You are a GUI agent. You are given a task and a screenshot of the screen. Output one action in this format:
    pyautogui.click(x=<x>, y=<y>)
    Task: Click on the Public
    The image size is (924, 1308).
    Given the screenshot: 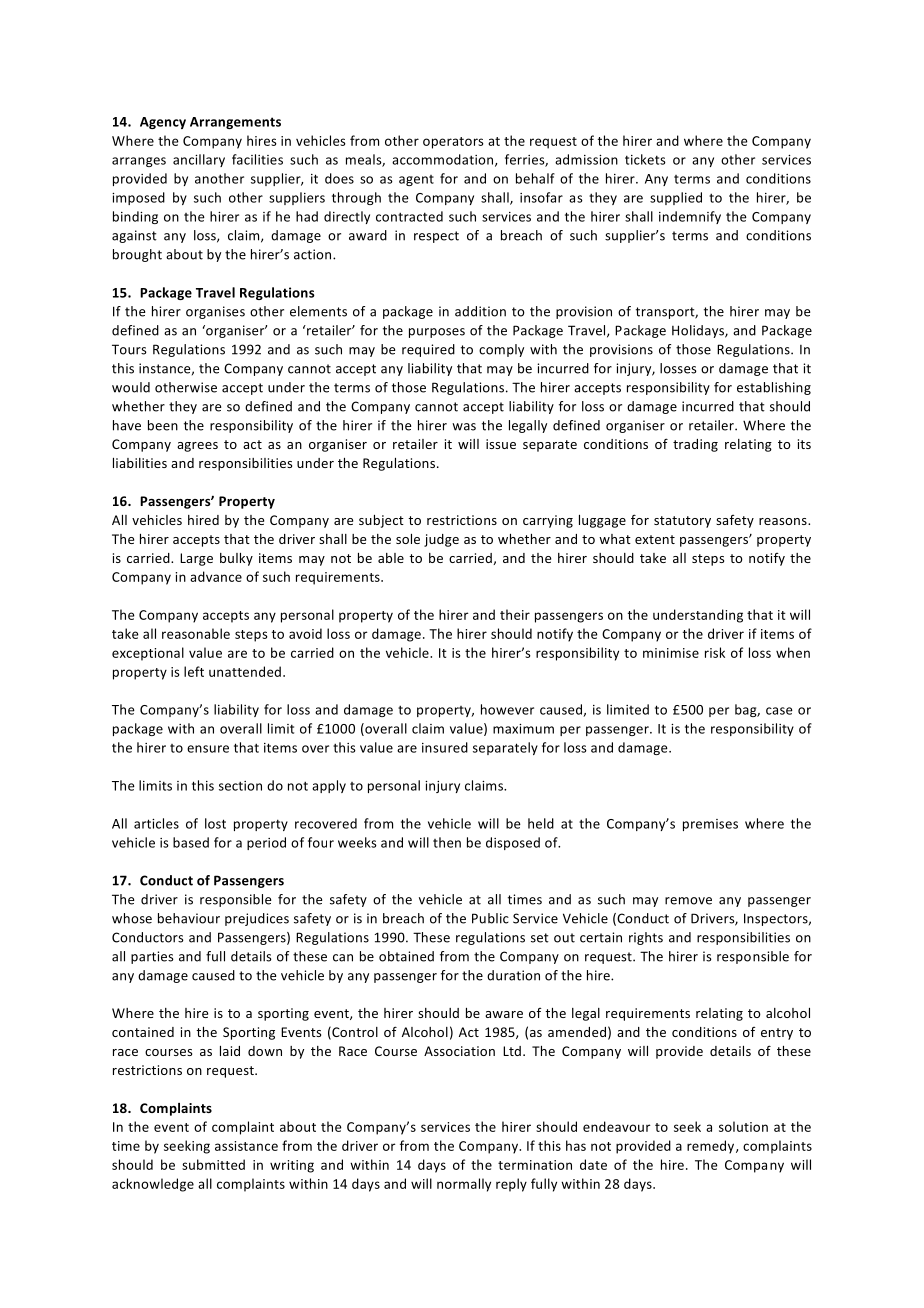 What is the action you would take?
    pyautogui.click(x=490, y=918)
